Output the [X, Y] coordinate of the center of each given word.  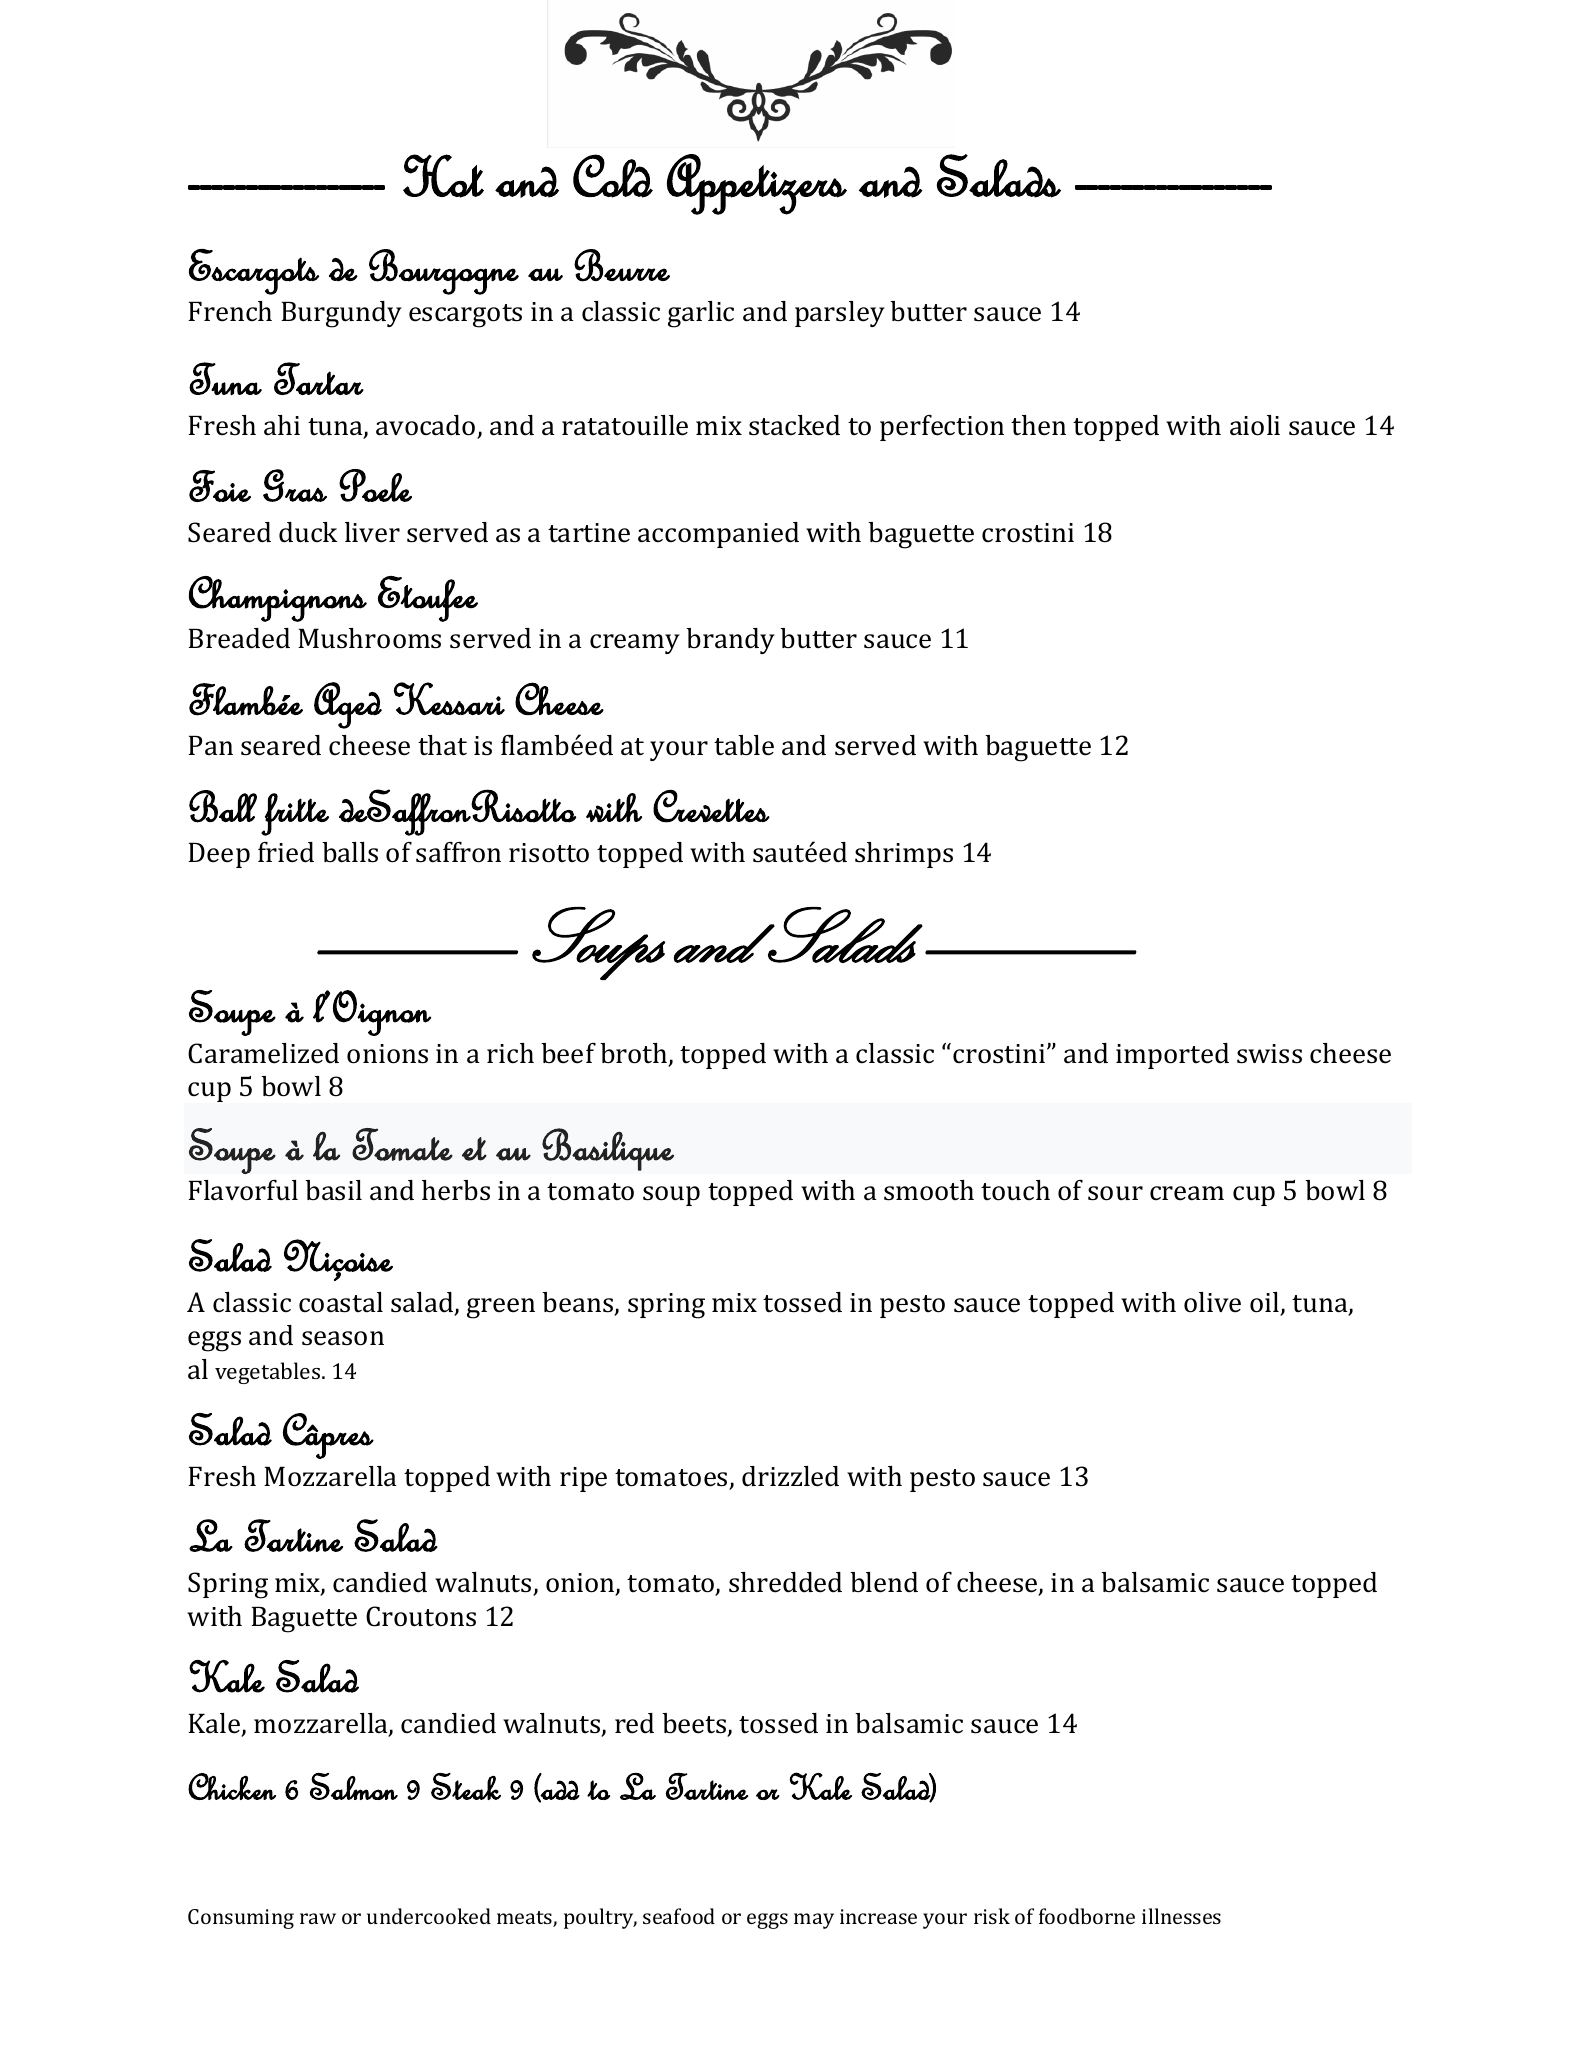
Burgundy [341, 314]
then [1038, 425]
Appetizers [757, 184]
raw [318, 1918]
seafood [679, 1916]
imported [1172, 1056]
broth [635, 1054]
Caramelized [263, 1053]
